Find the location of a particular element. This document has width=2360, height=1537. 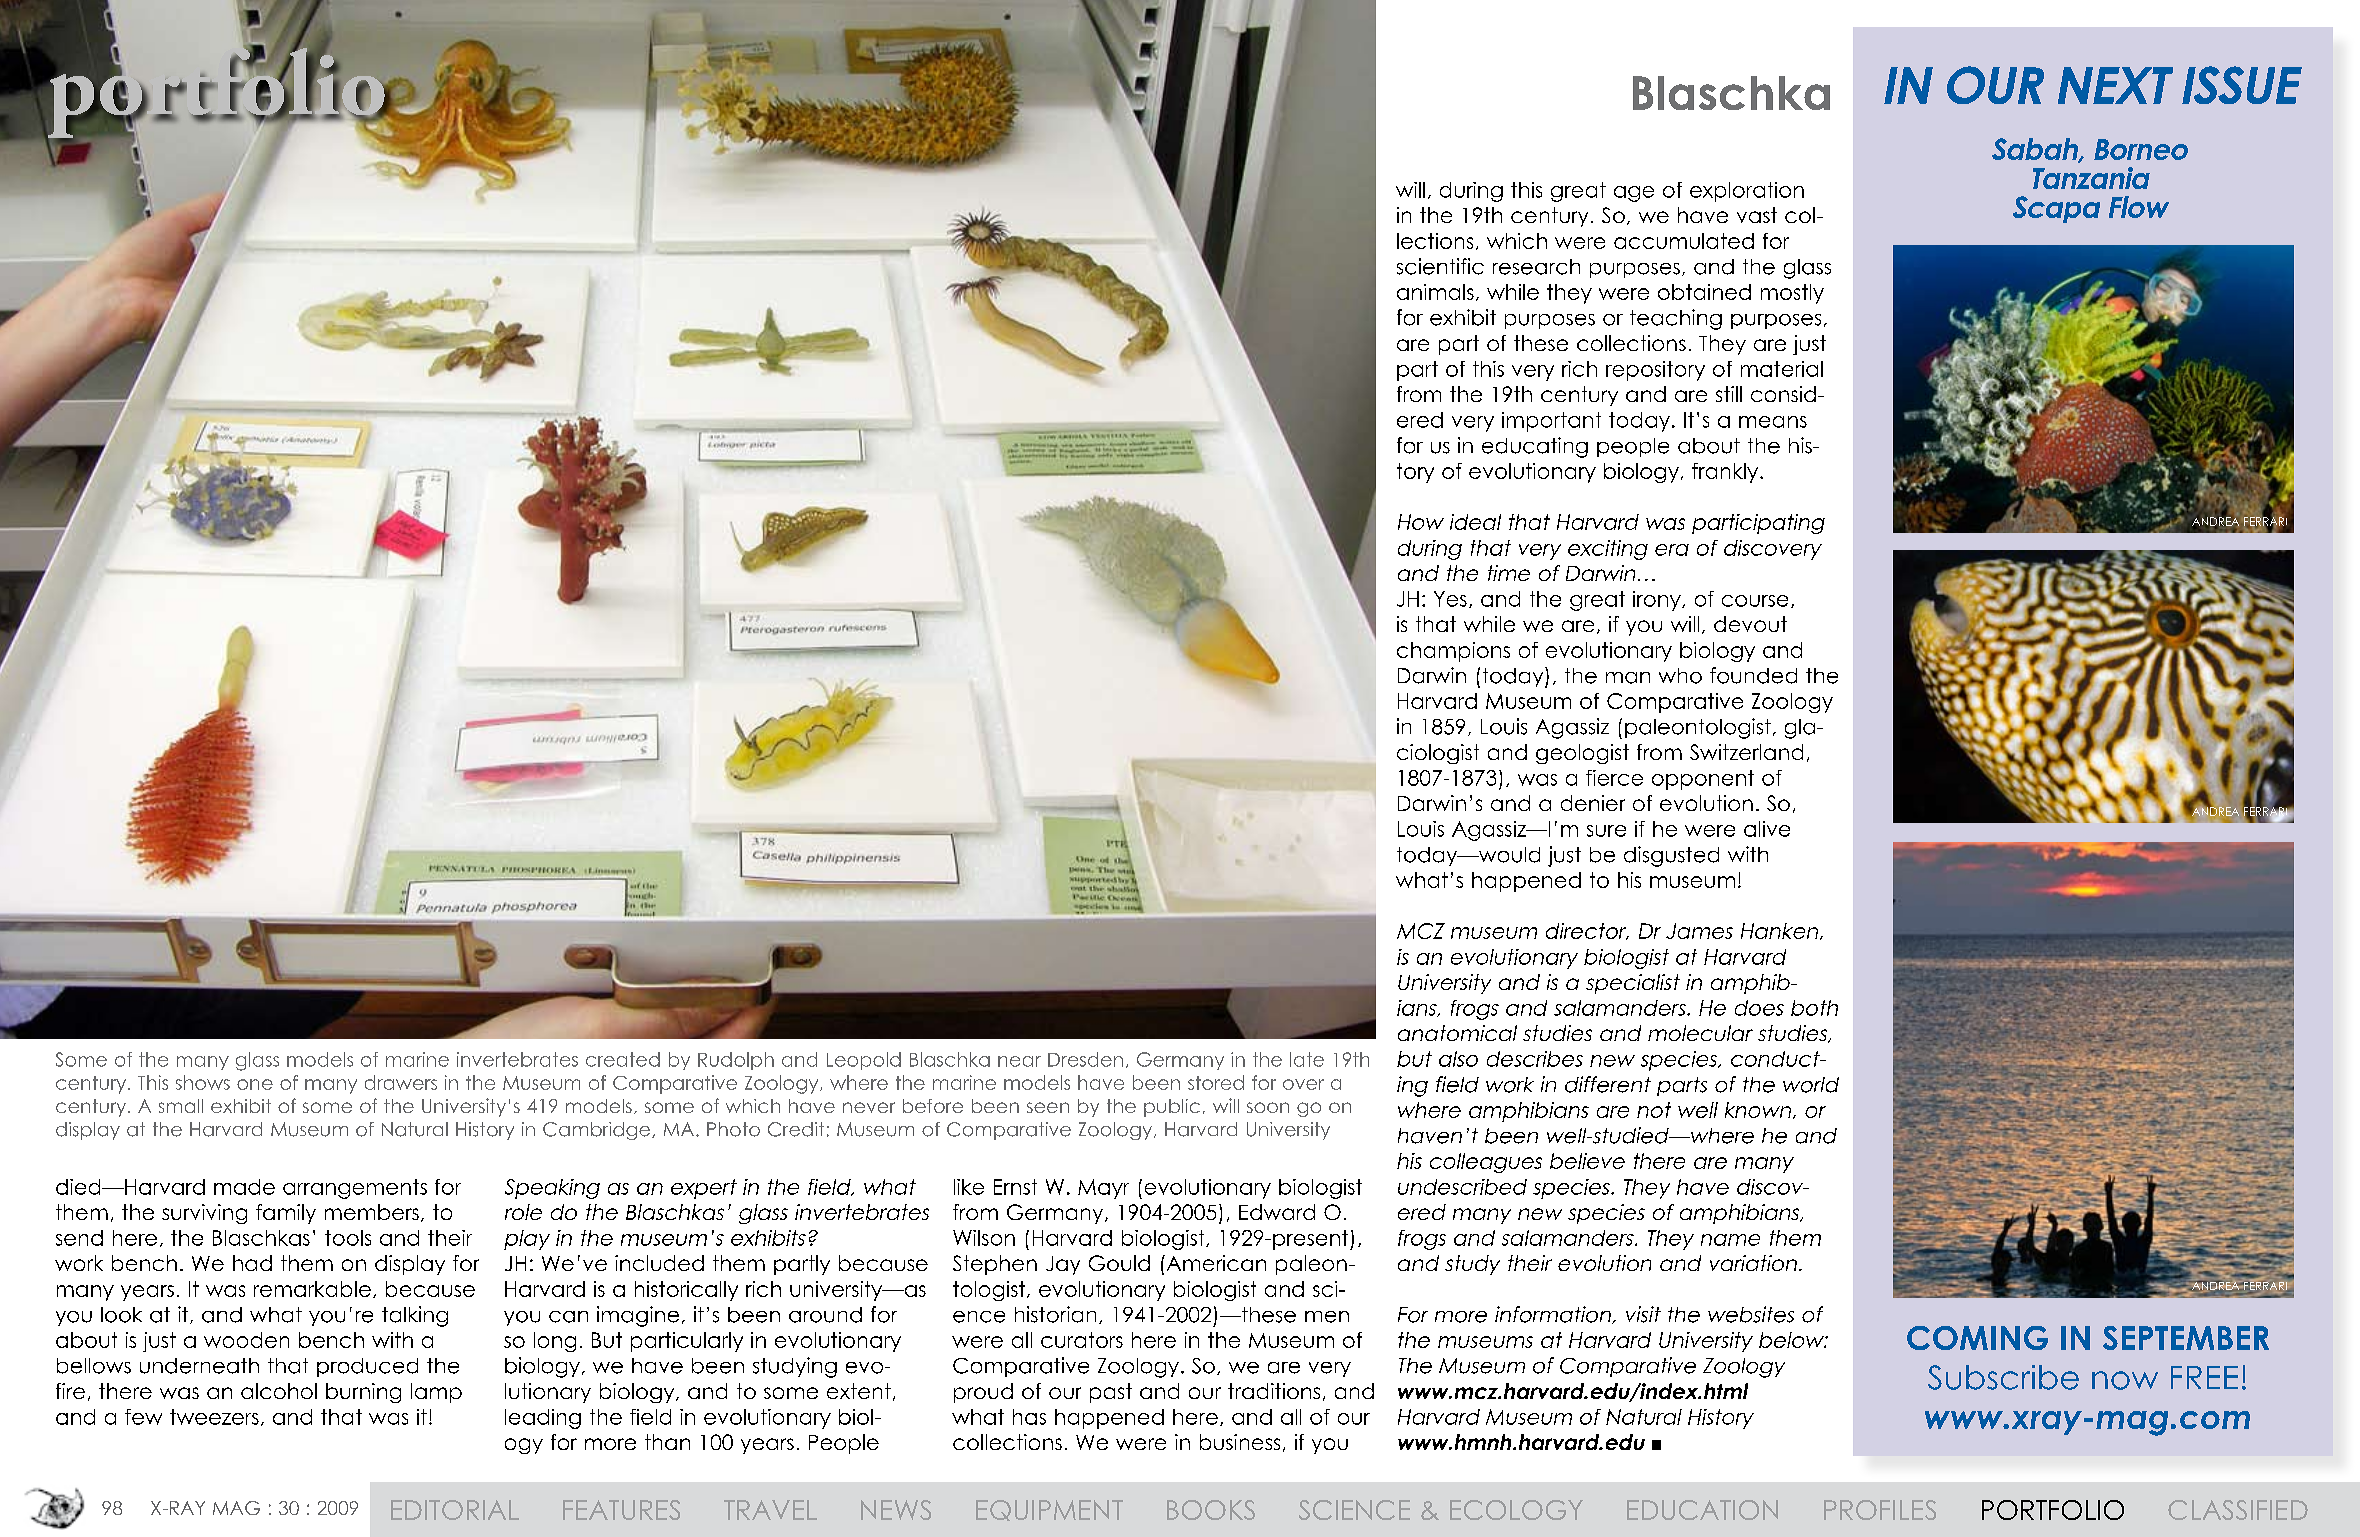

scientific is located at coordinates (1440, 266).
